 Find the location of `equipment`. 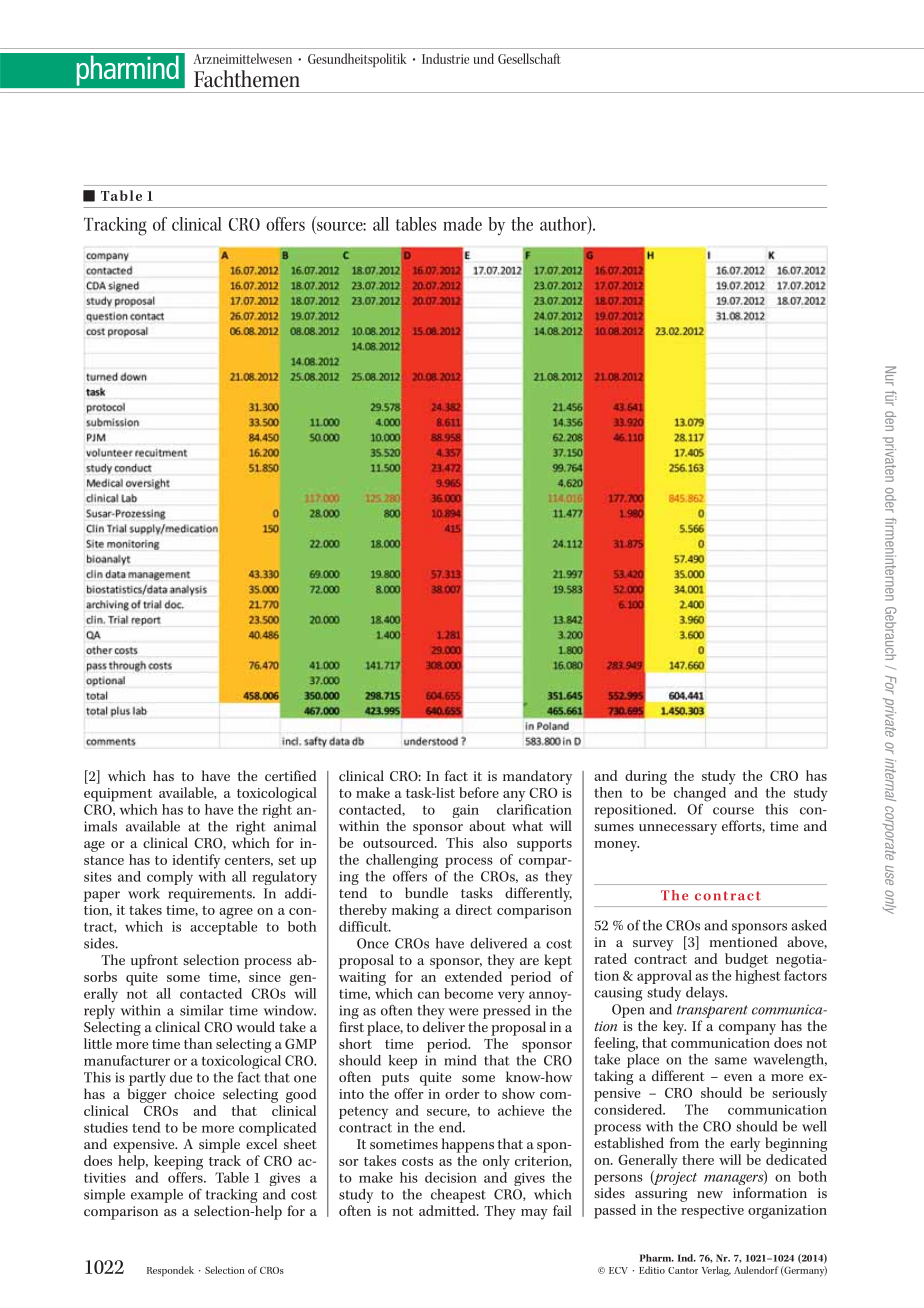

equipment is located at coordinates (118, 795).
